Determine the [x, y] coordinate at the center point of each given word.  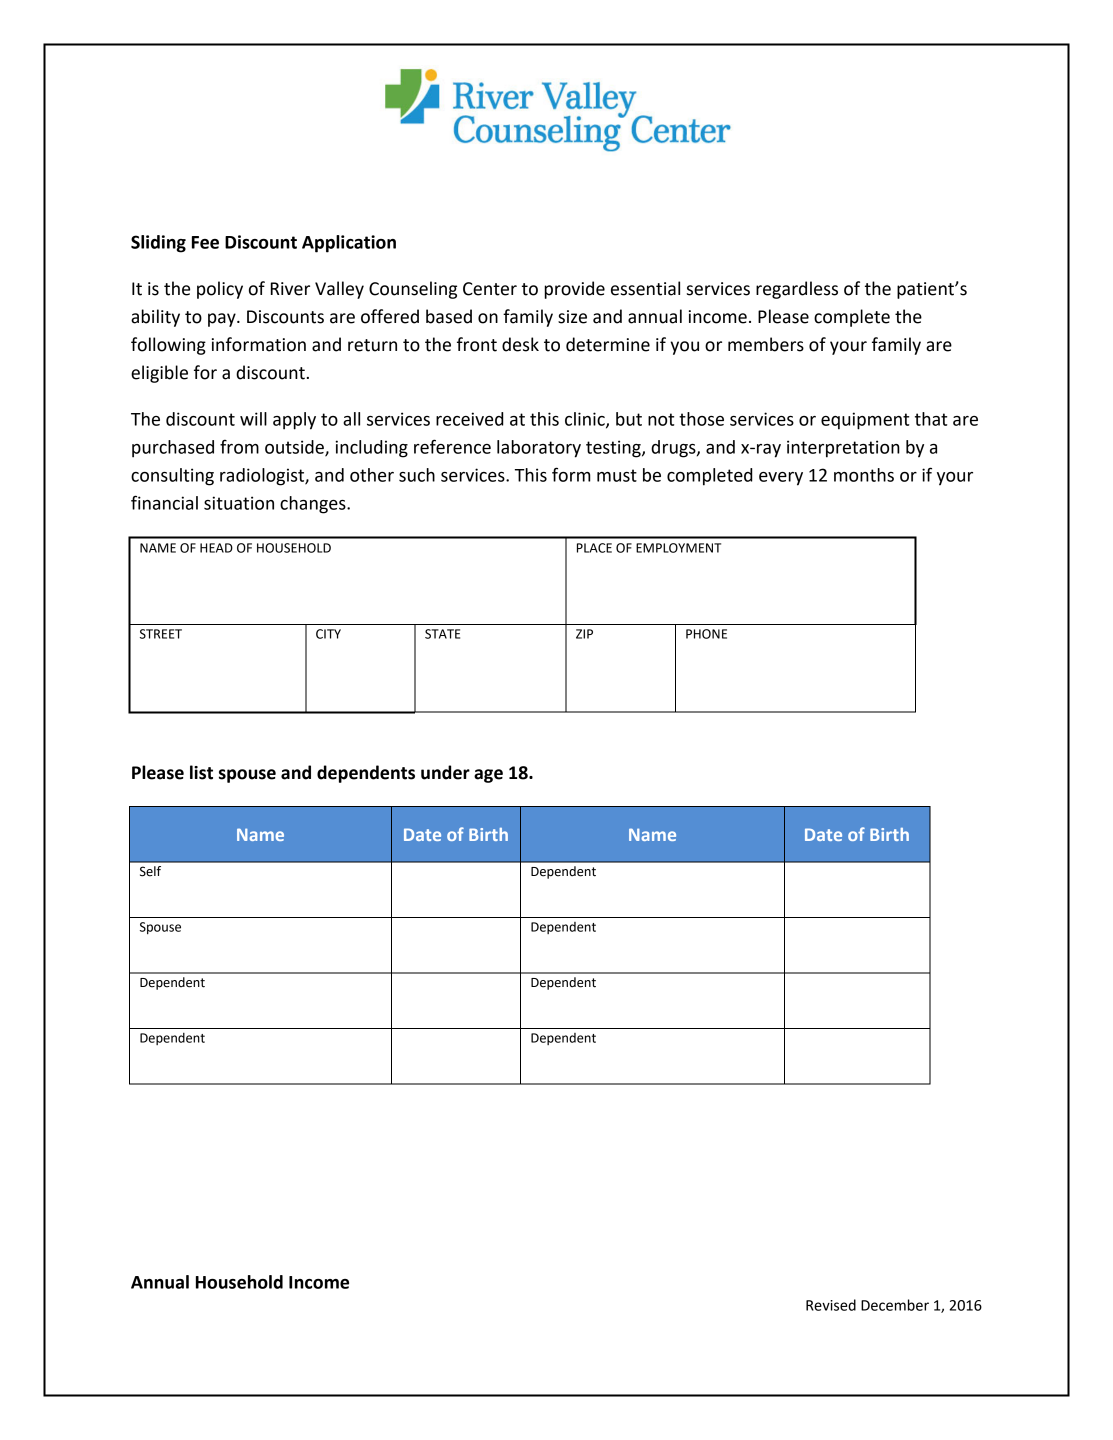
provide [574, 290]
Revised [831, 1305]
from [239, 446]
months [864, 475]
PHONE [706, 634]
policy [220, 290]
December [895, 1305]
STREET [161, 634]
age [488, 776]
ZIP [584, 634]
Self [150, 871]
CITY [328, 634]
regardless [797, 290]
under [445, 772]
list [201, 772]
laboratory [539, 449]
